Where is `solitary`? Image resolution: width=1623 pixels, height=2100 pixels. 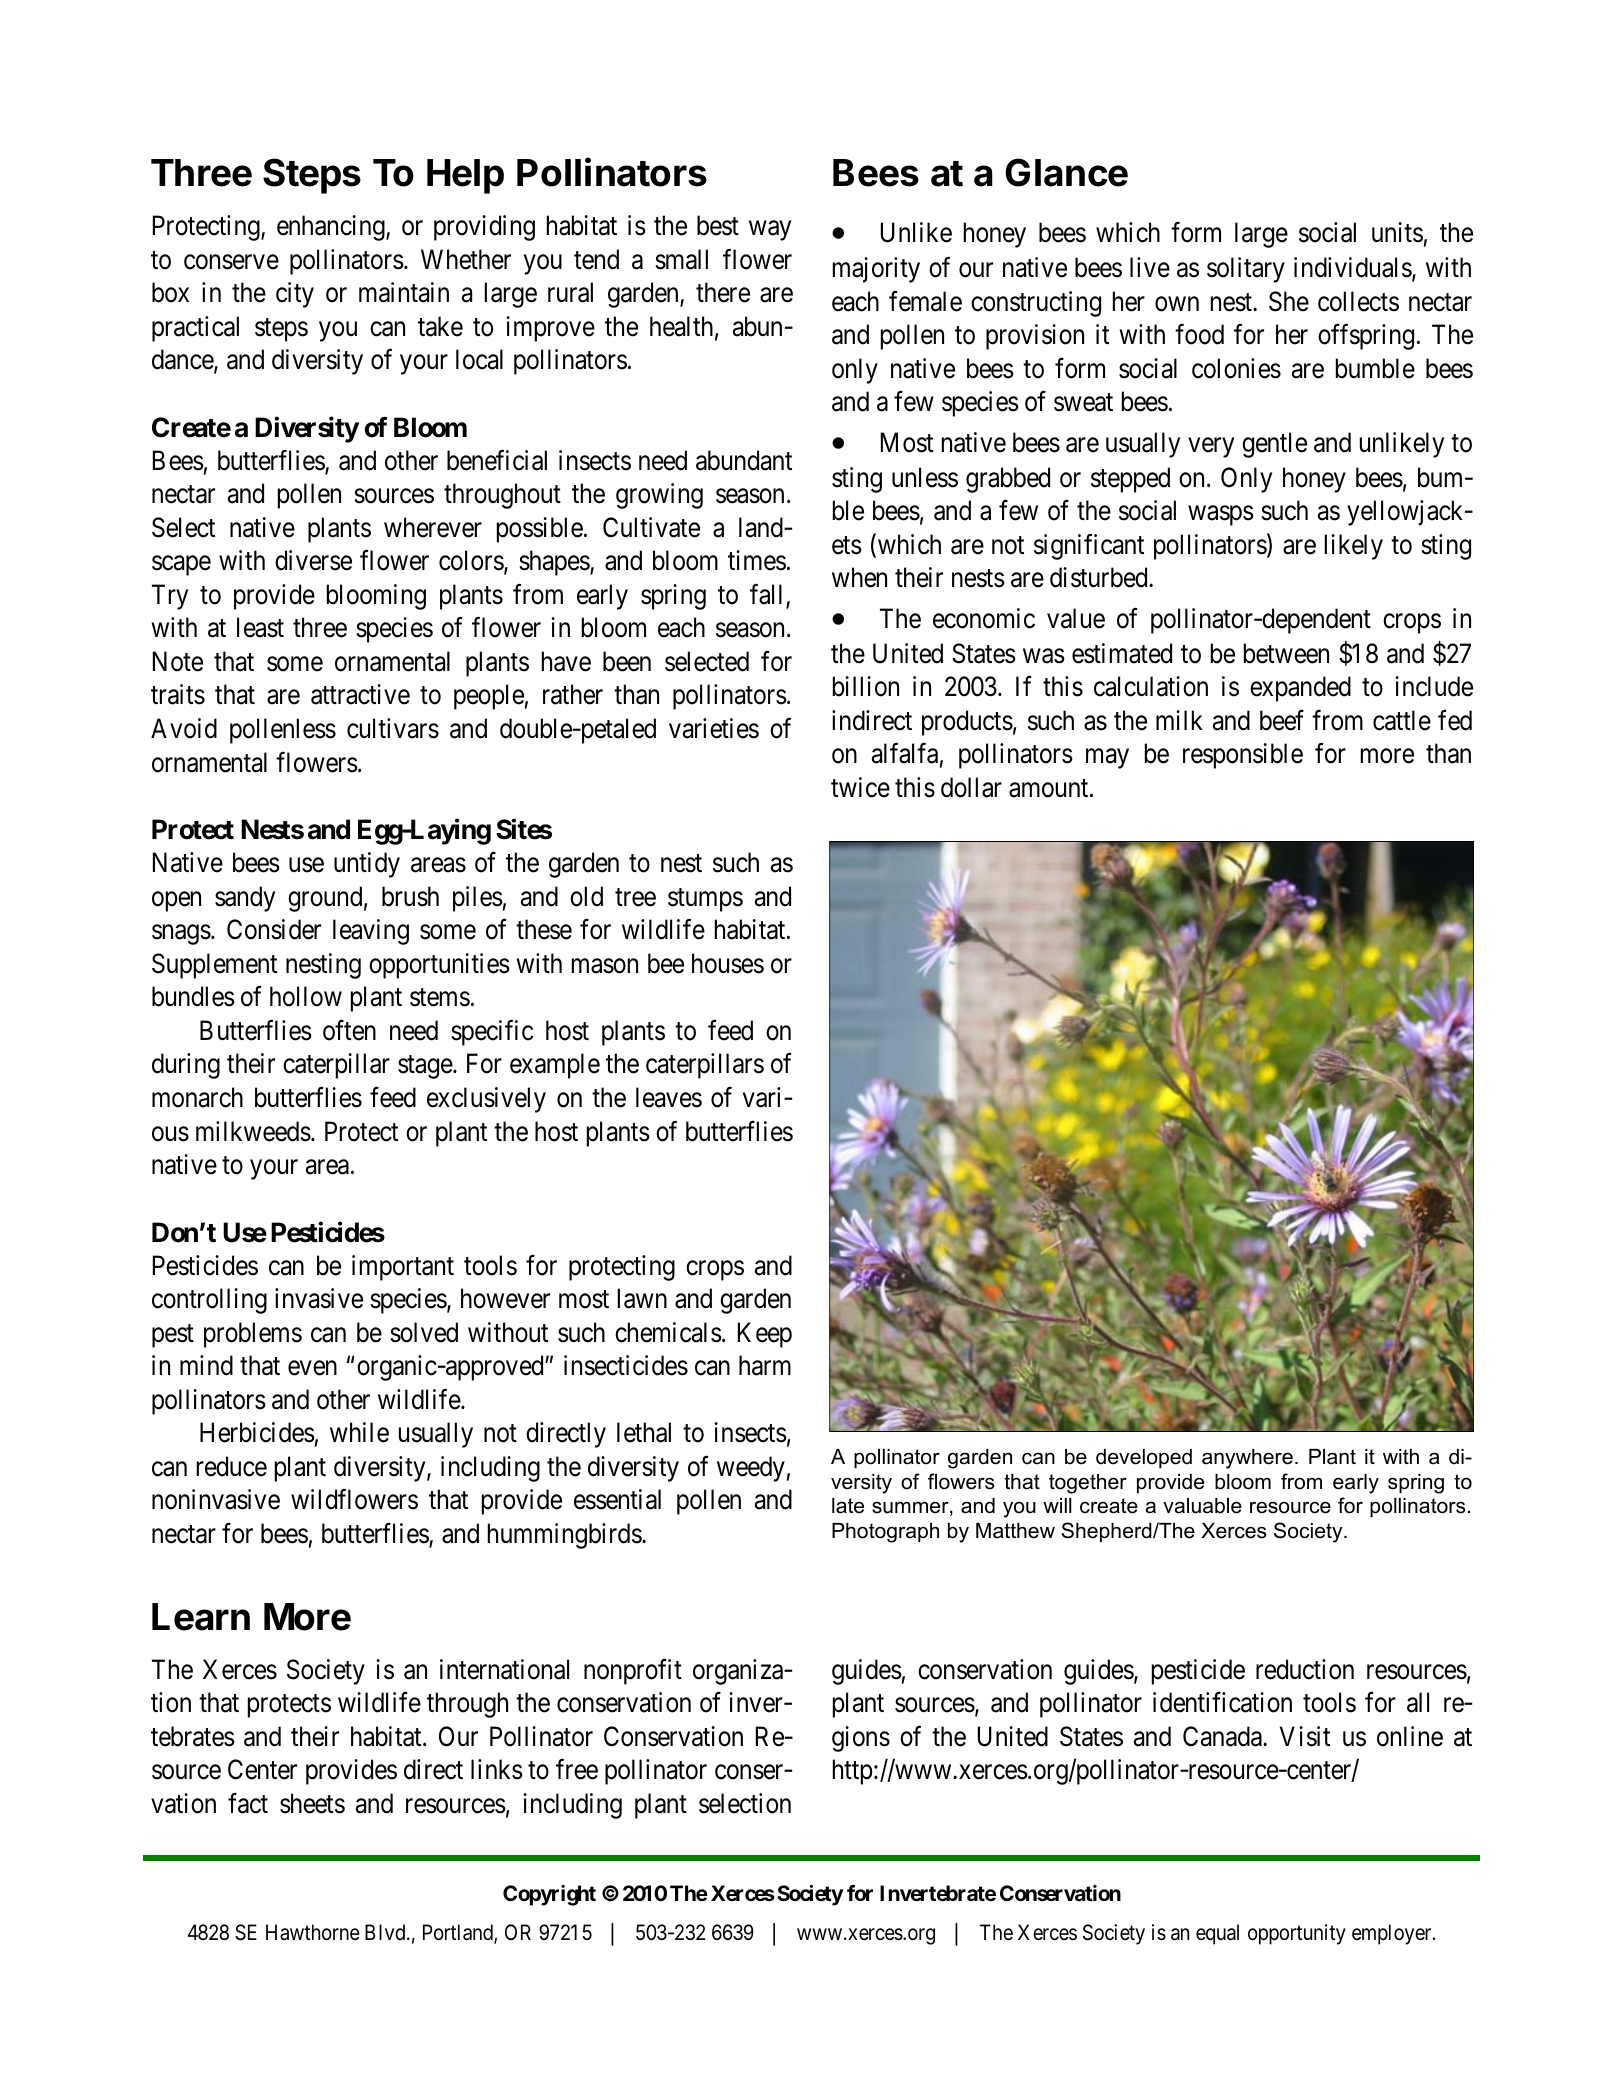 solitary is located at coordinates (1246, 270).
